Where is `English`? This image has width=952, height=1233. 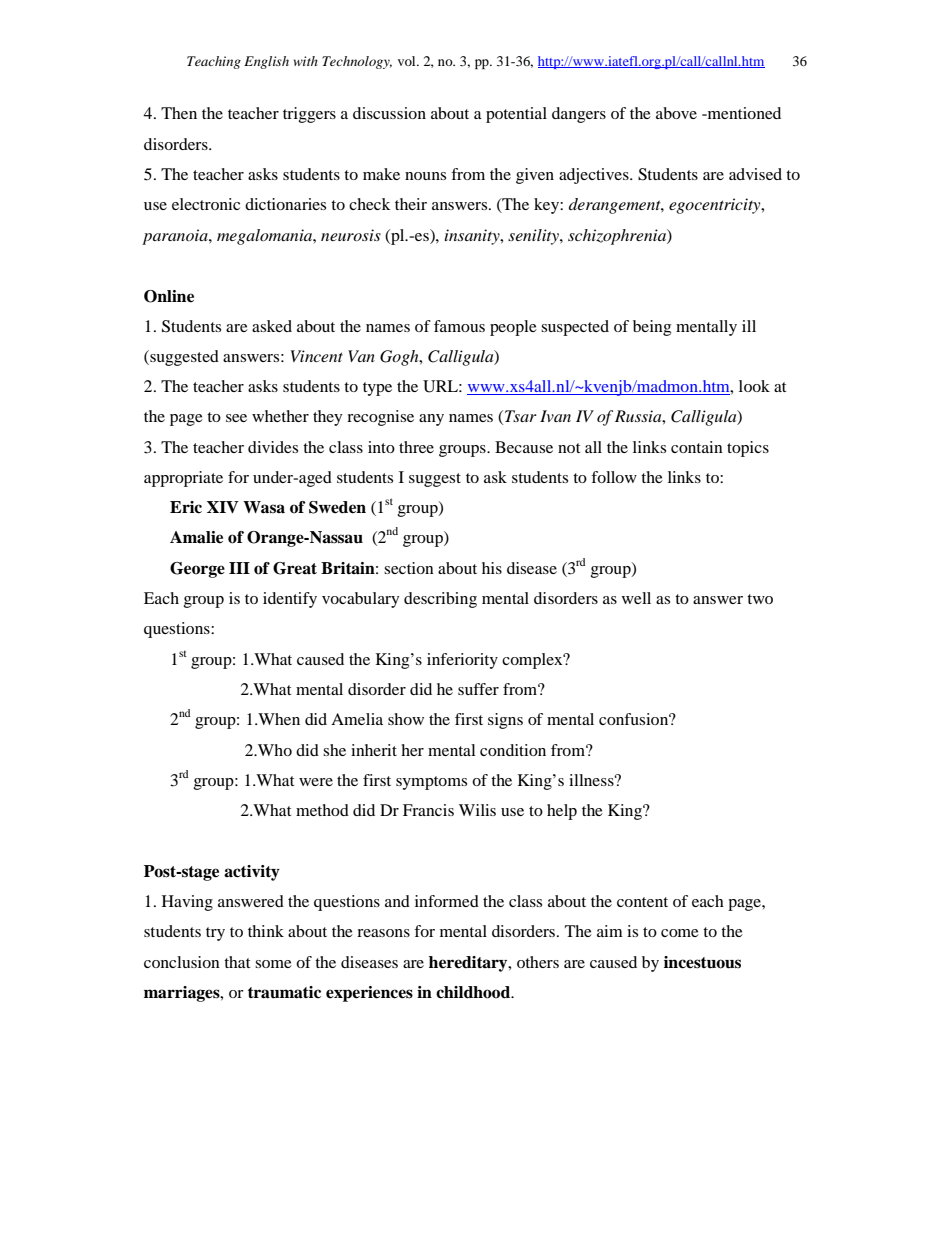
English is located at coordinates (266, 62).
